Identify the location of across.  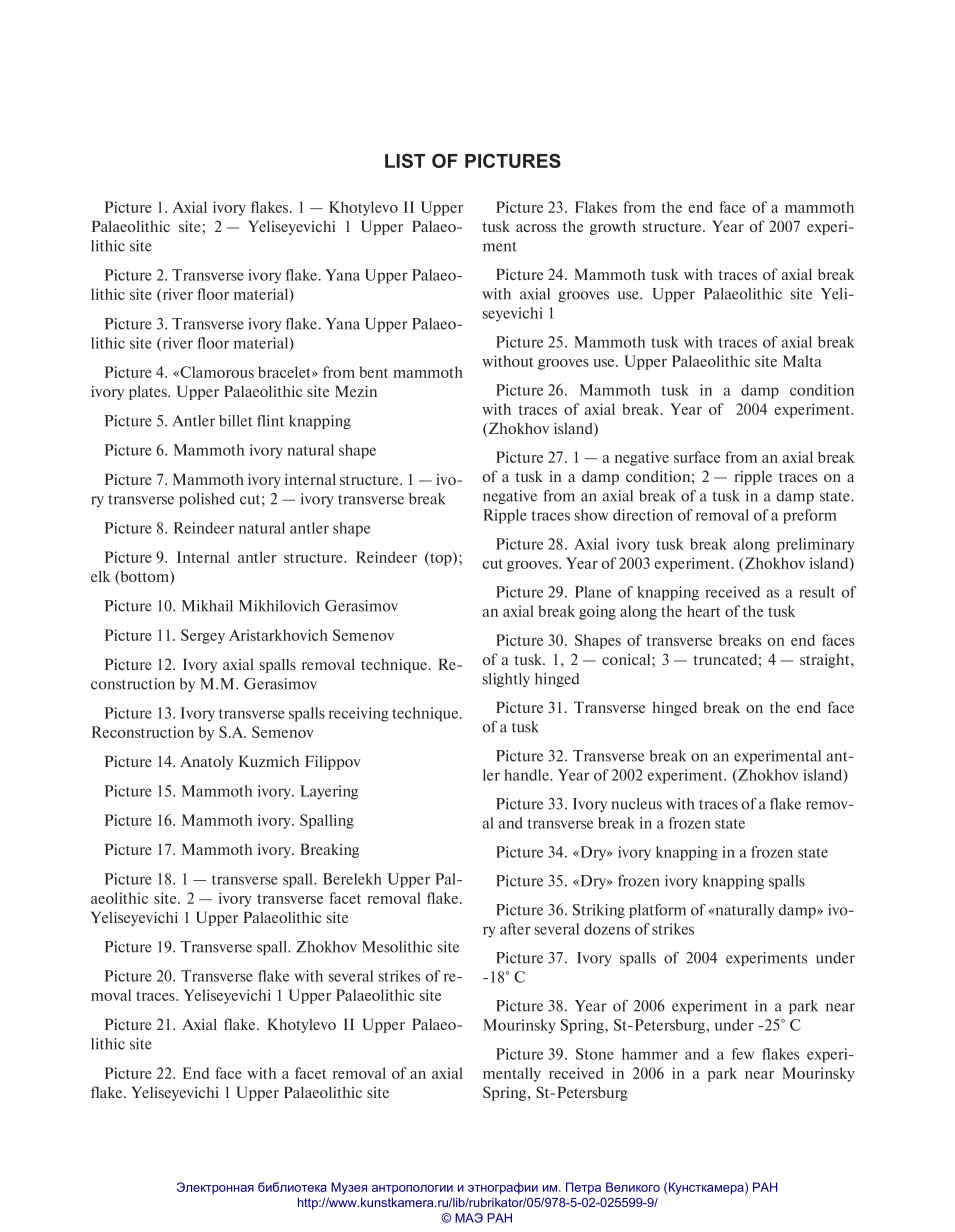
(536, 228).
